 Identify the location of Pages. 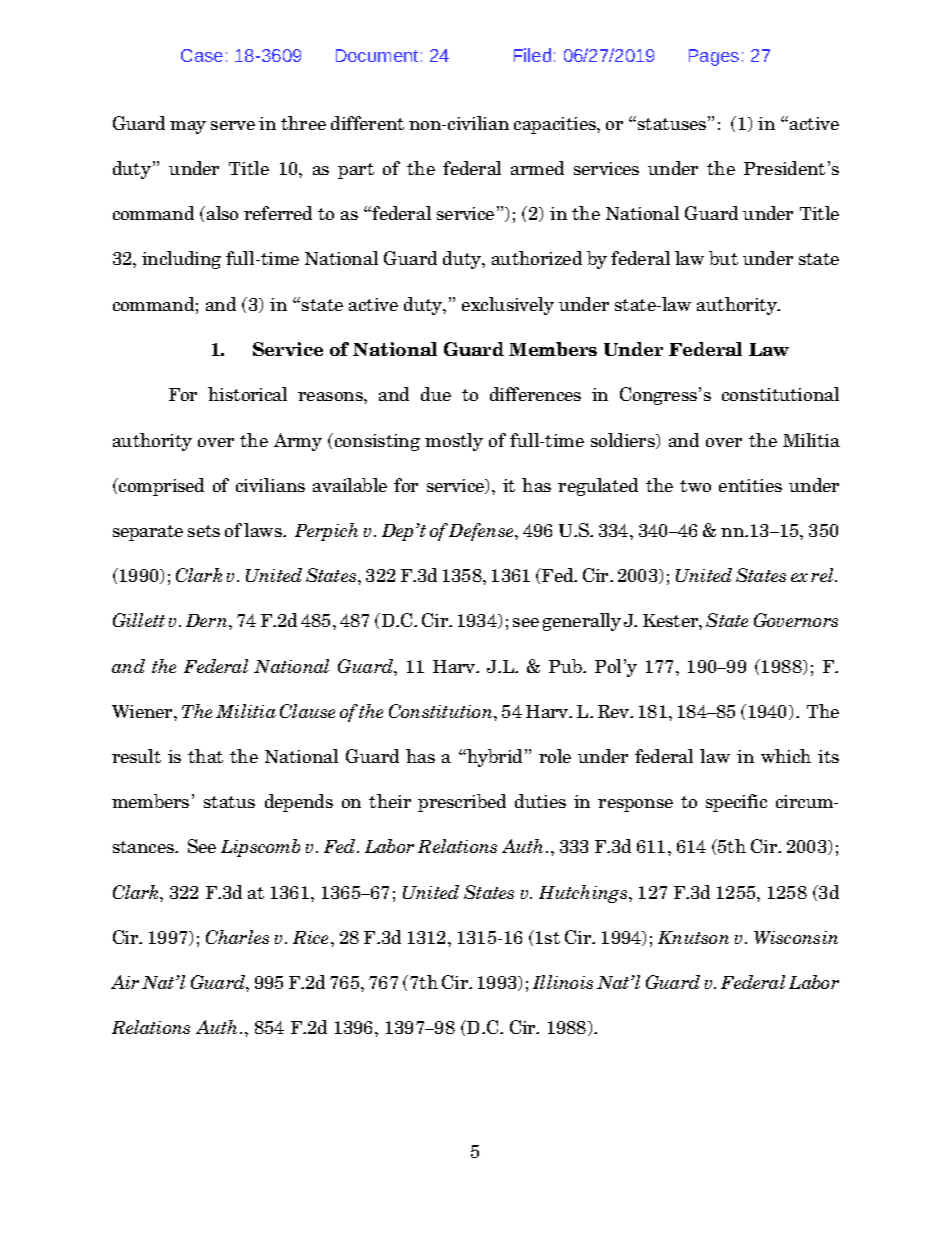
(714, 57).
